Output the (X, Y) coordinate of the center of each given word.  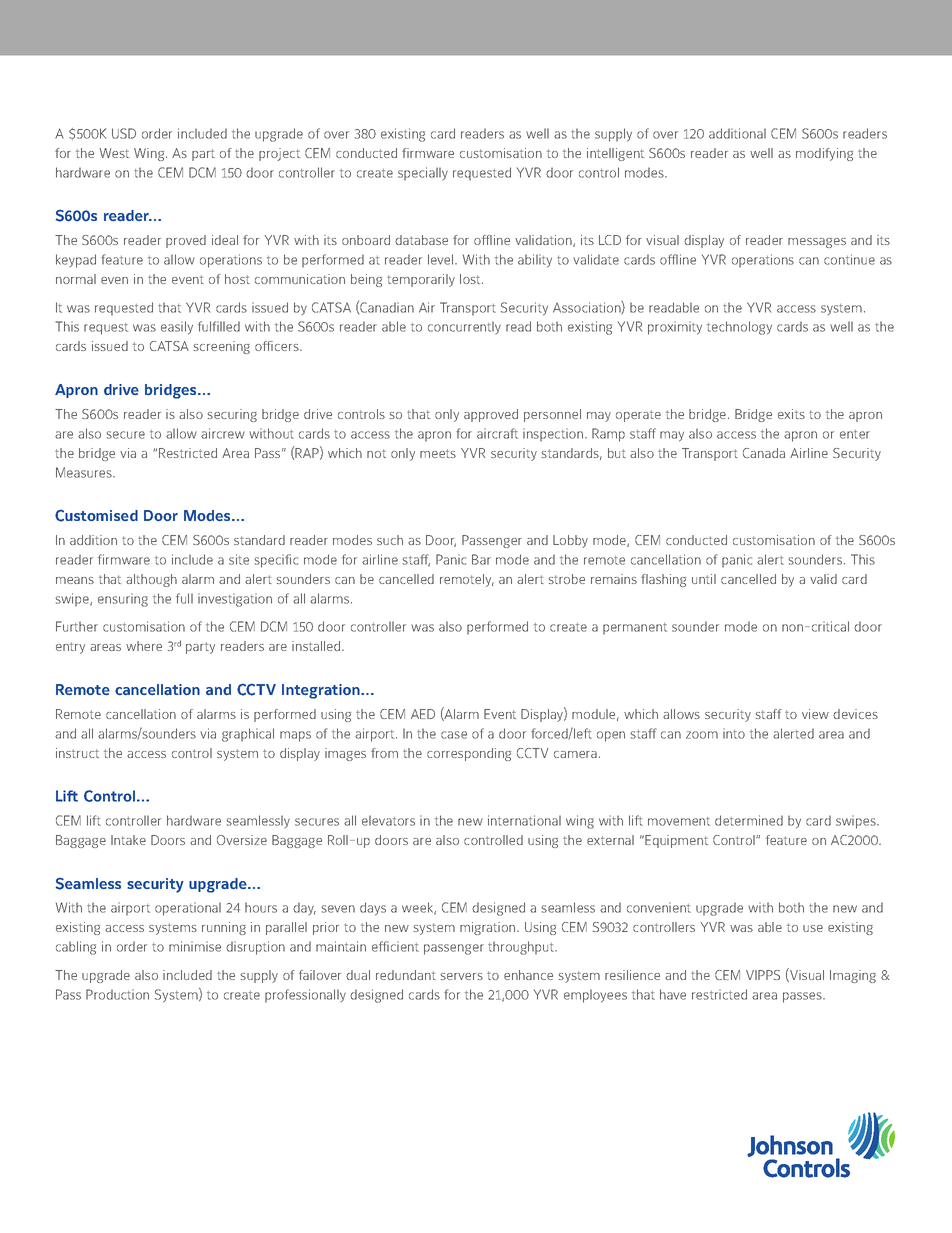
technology (739, 328)
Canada (764, 453)
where (144, 646)
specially (423, 173)
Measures (85, 472)
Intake (128, 840)
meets (438, 453)
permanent (635, 628)
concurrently (464, 328)
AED (423, 714)
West (114, 153)
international (524, 820)
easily (177, 328)
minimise (195, 946)
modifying (824, 154)
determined (749, 820)
